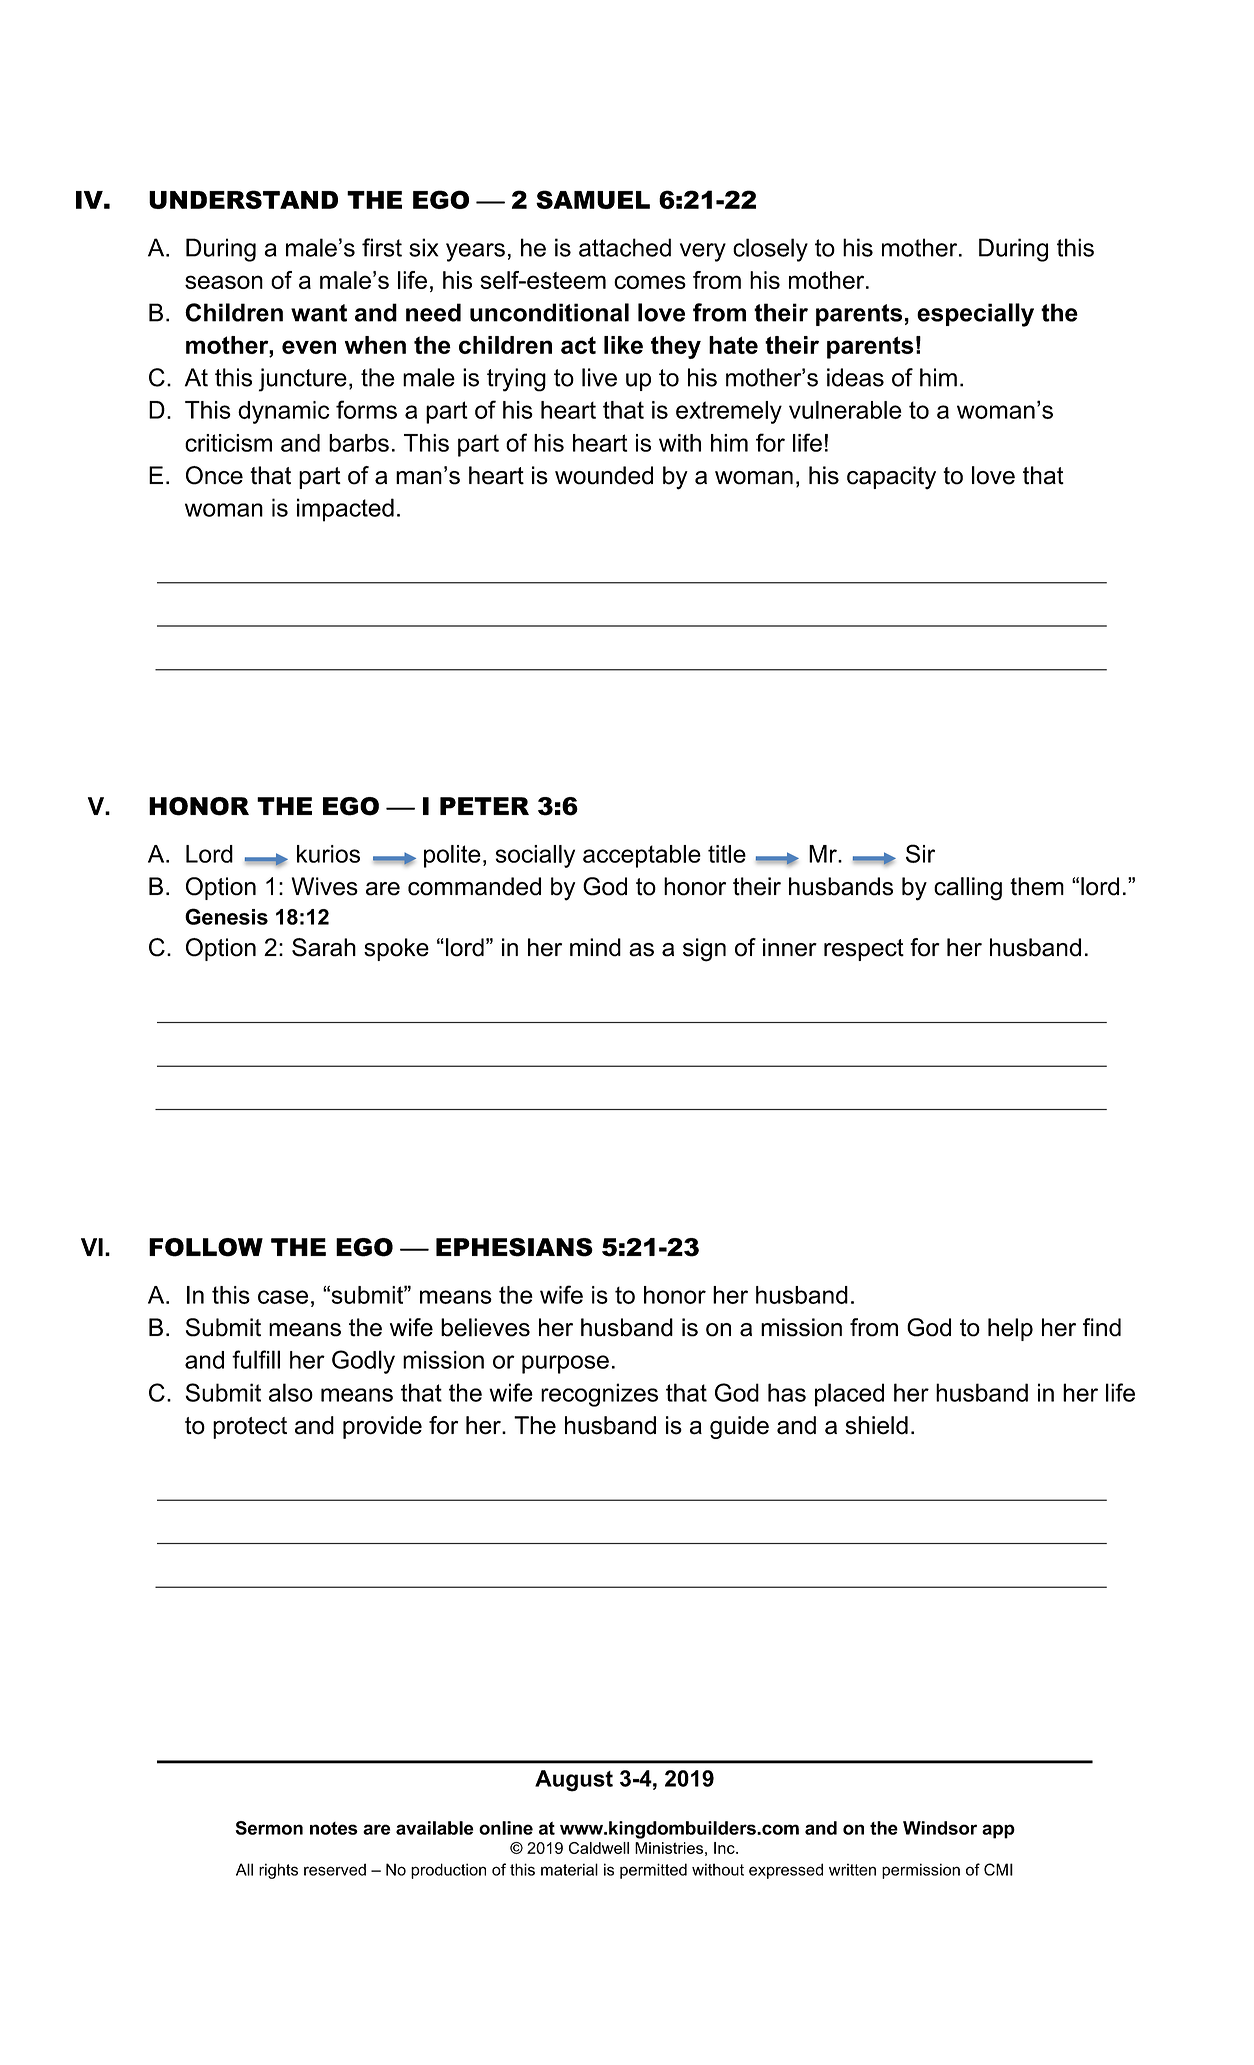 The image size is (1254, 2065). I want to click on especially, so click(975, 315).
